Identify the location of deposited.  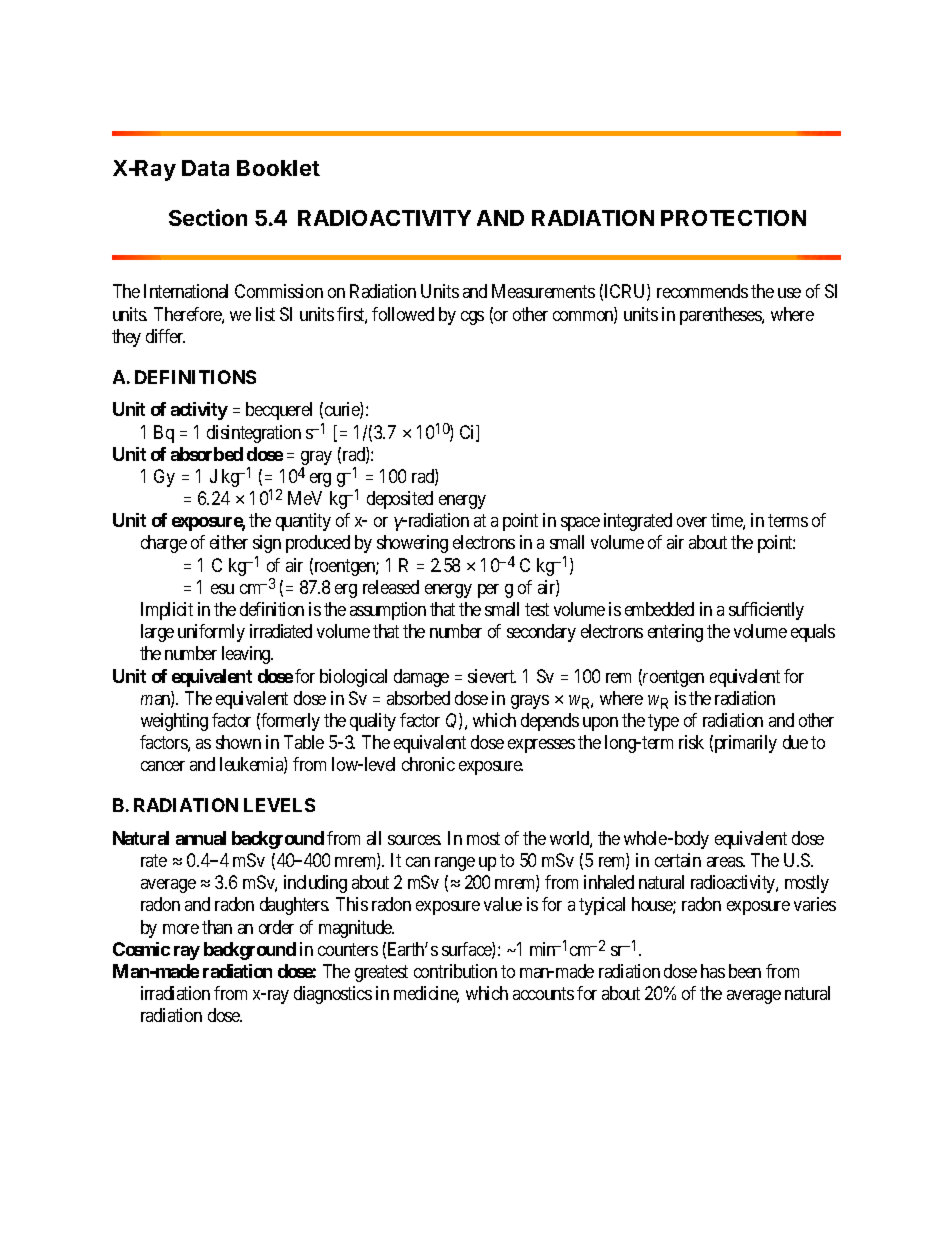
(400, 500).
